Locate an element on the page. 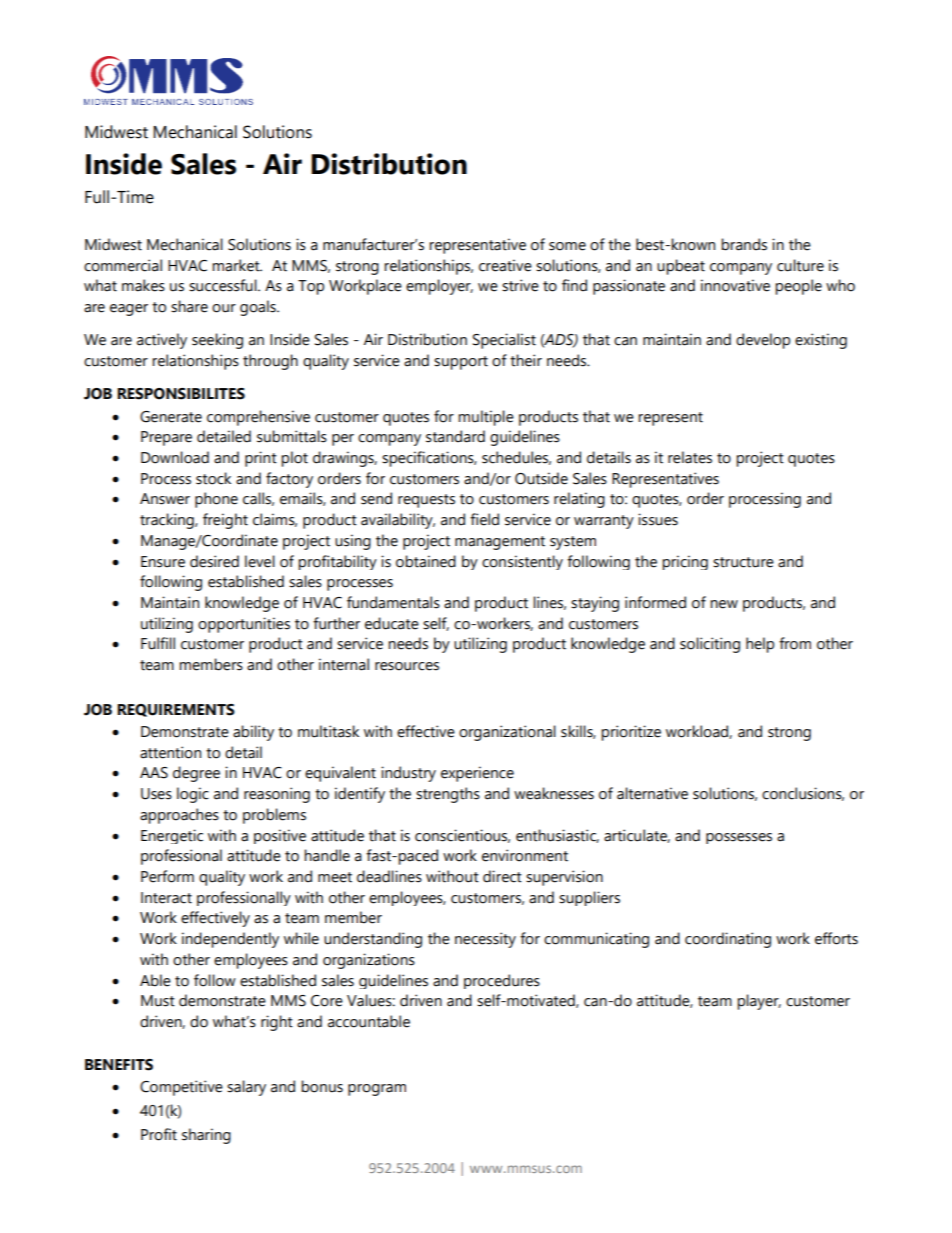 The height and width of the document is (1233, 952). consistently is located at coordinates (522, 562).
